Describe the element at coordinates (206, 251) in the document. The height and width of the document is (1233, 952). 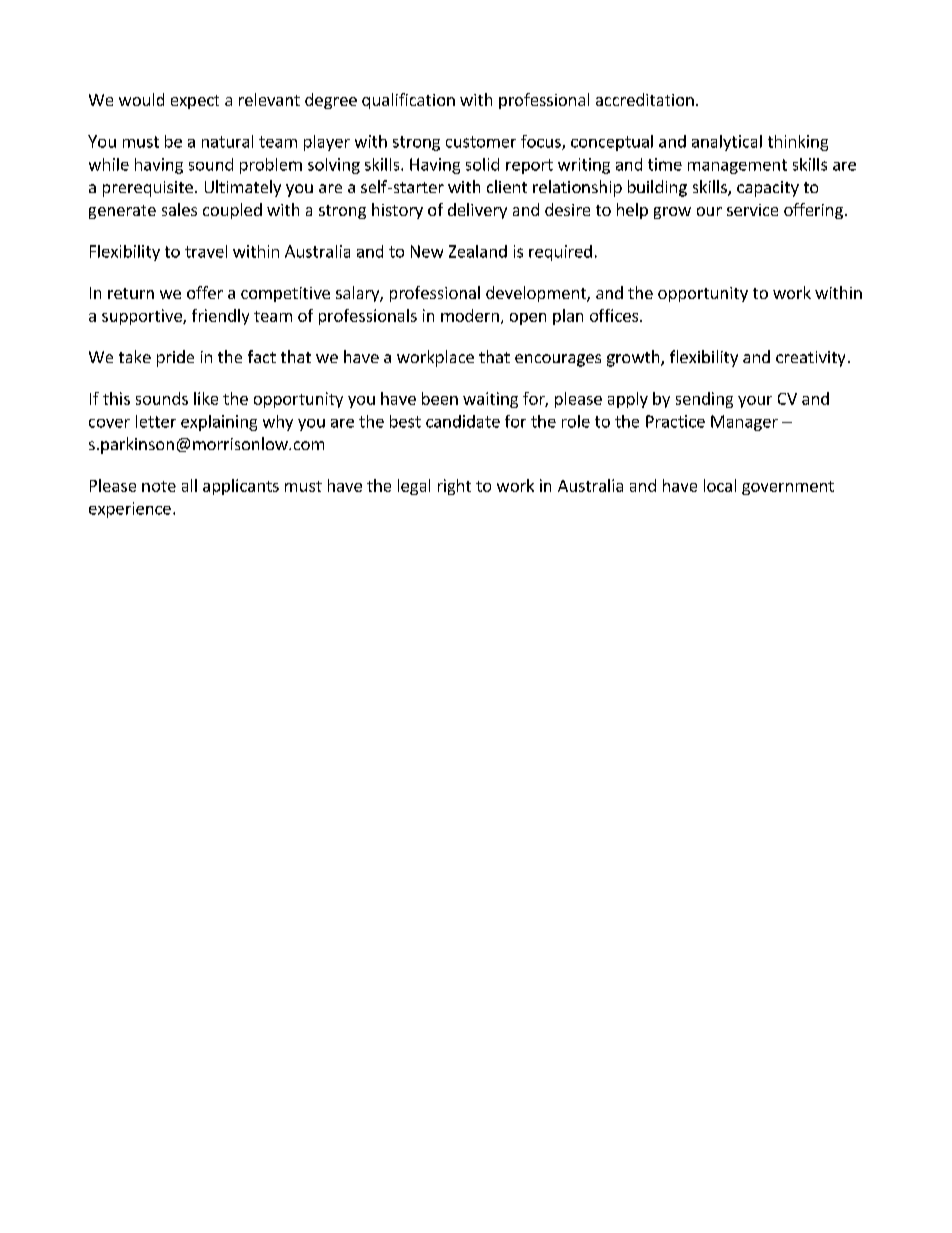
I see `travel` at that location.
